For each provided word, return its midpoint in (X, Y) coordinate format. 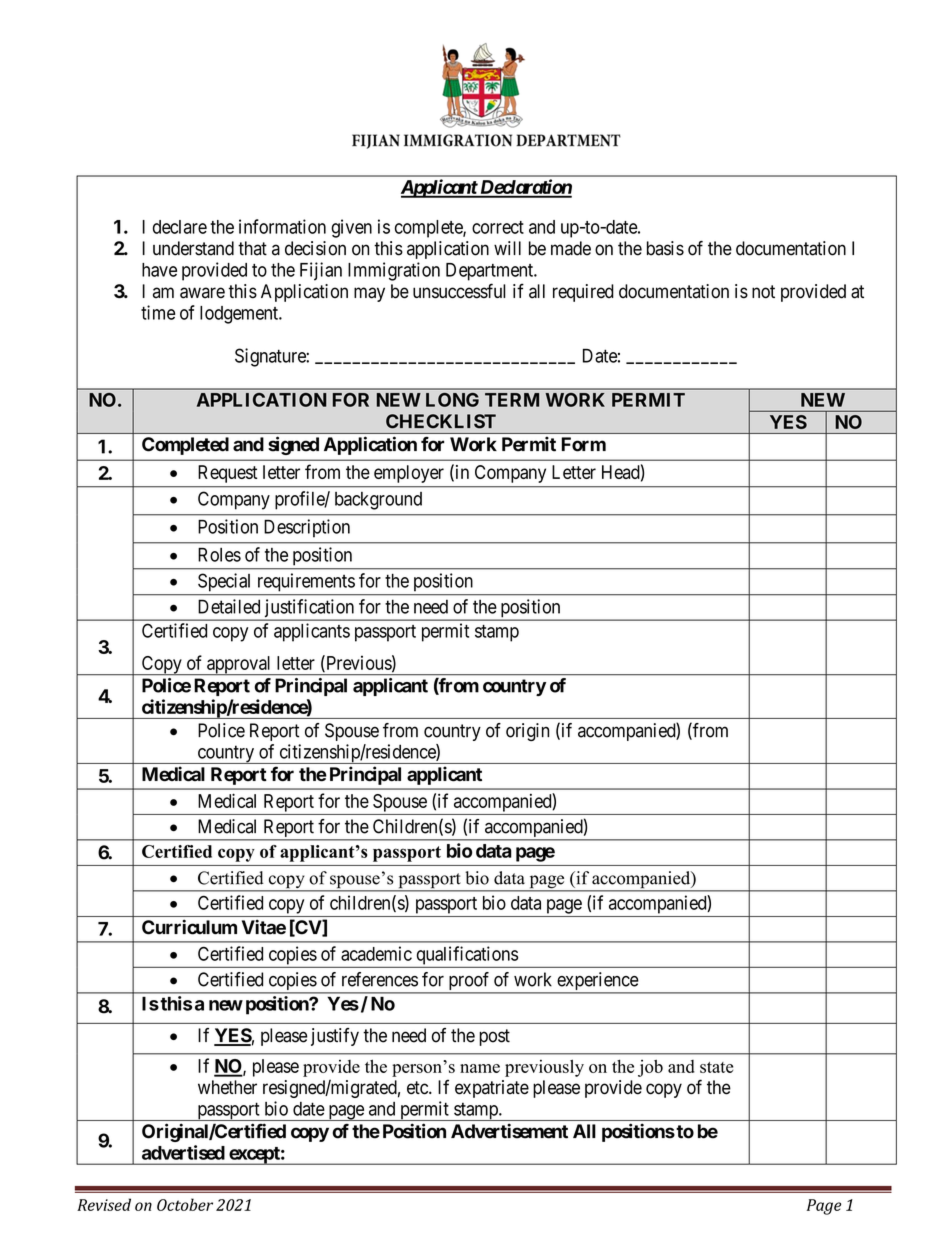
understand (193, 248)
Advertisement (509, 1131)
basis (665, 248)
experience (597, 982)
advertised (183, 1152)
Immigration (394, 271)
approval (239, 666)
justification (309, 609)
